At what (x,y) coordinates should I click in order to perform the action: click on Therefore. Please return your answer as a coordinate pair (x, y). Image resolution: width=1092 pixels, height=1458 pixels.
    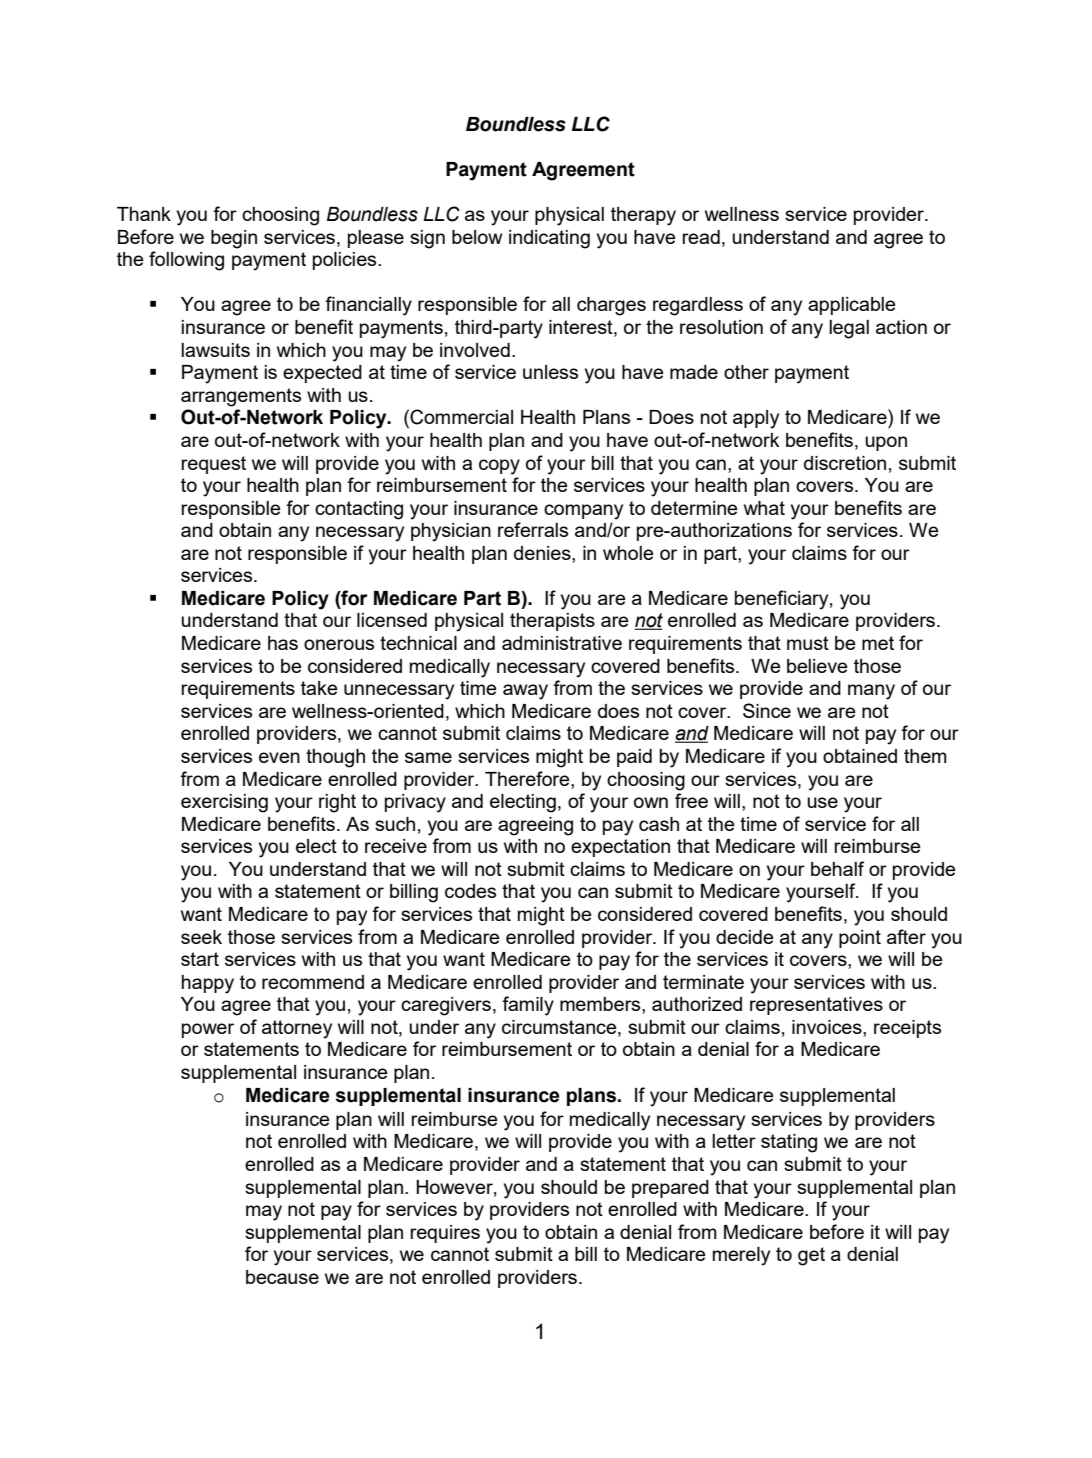
    Looking at the image, I should click on (528, 778).
